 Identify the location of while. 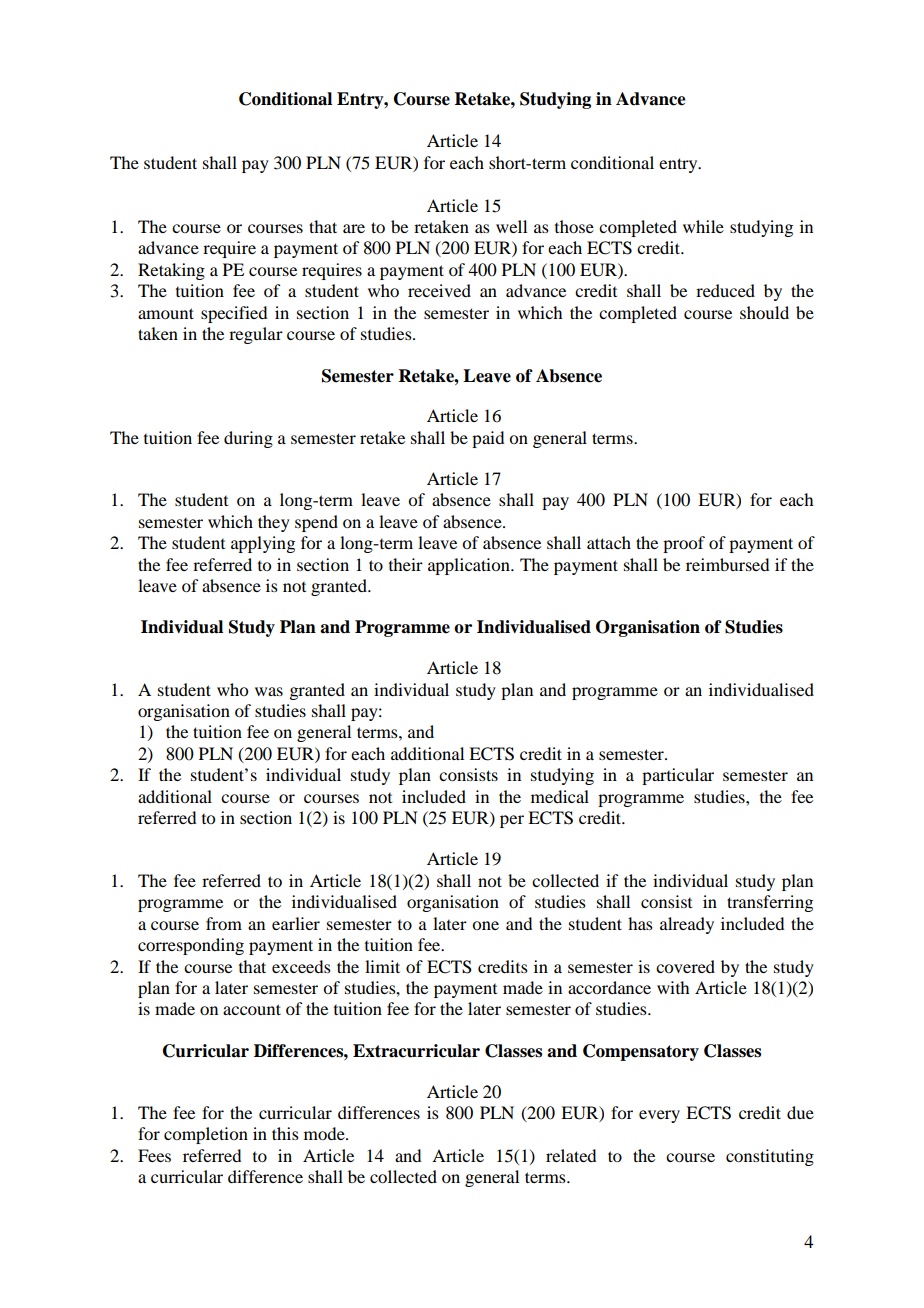
(703, 226).
